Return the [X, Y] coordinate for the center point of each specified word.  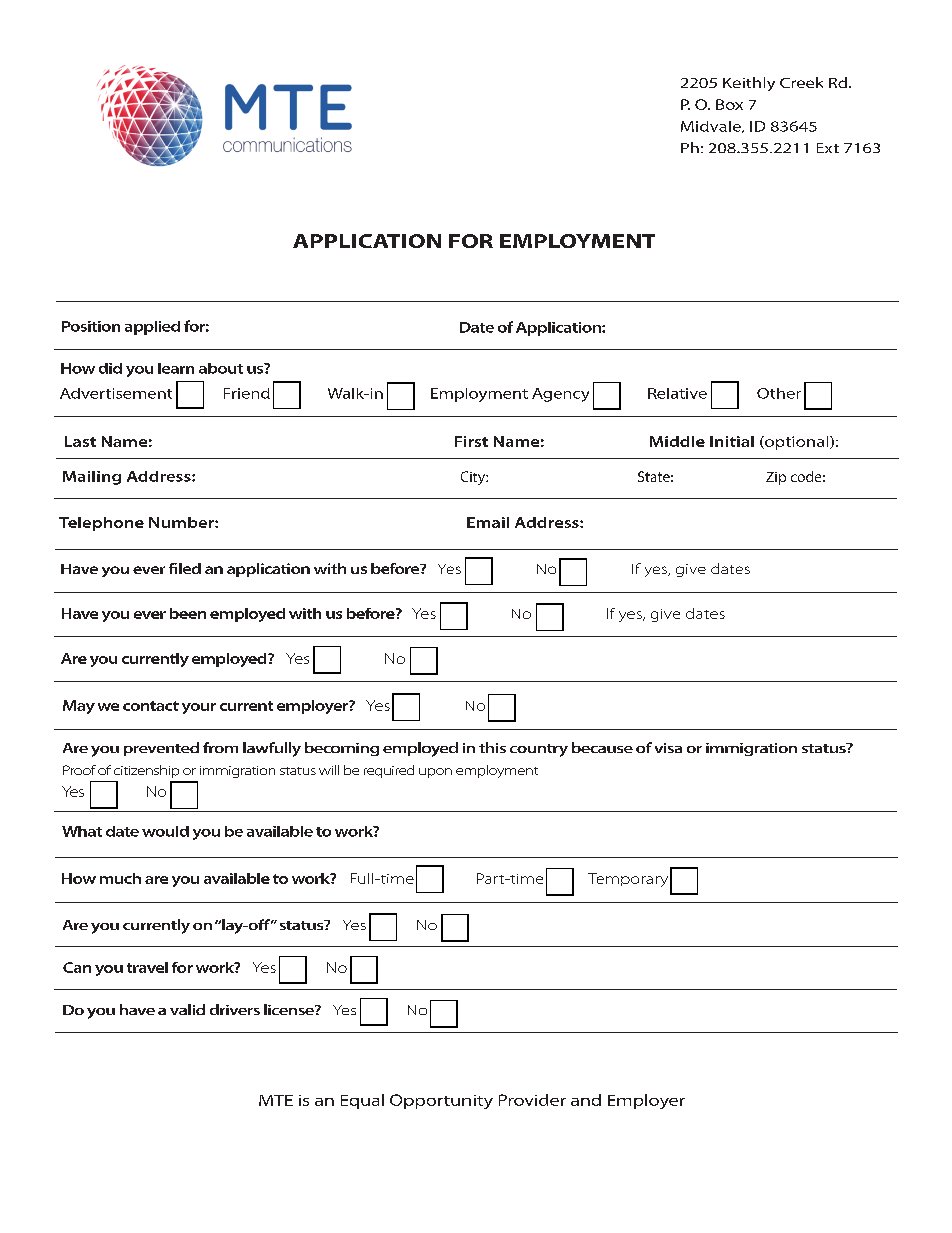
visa [668, 748]
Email [488, 522]
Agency [560, 395]
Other [779, 393]
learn [176, 368]
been [188, 613]
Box [729, 104]
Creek [801, 82]
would [165, 831]
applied [152, 328]
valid [187, 1009]
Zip [776, 478]
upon [435, 773]
